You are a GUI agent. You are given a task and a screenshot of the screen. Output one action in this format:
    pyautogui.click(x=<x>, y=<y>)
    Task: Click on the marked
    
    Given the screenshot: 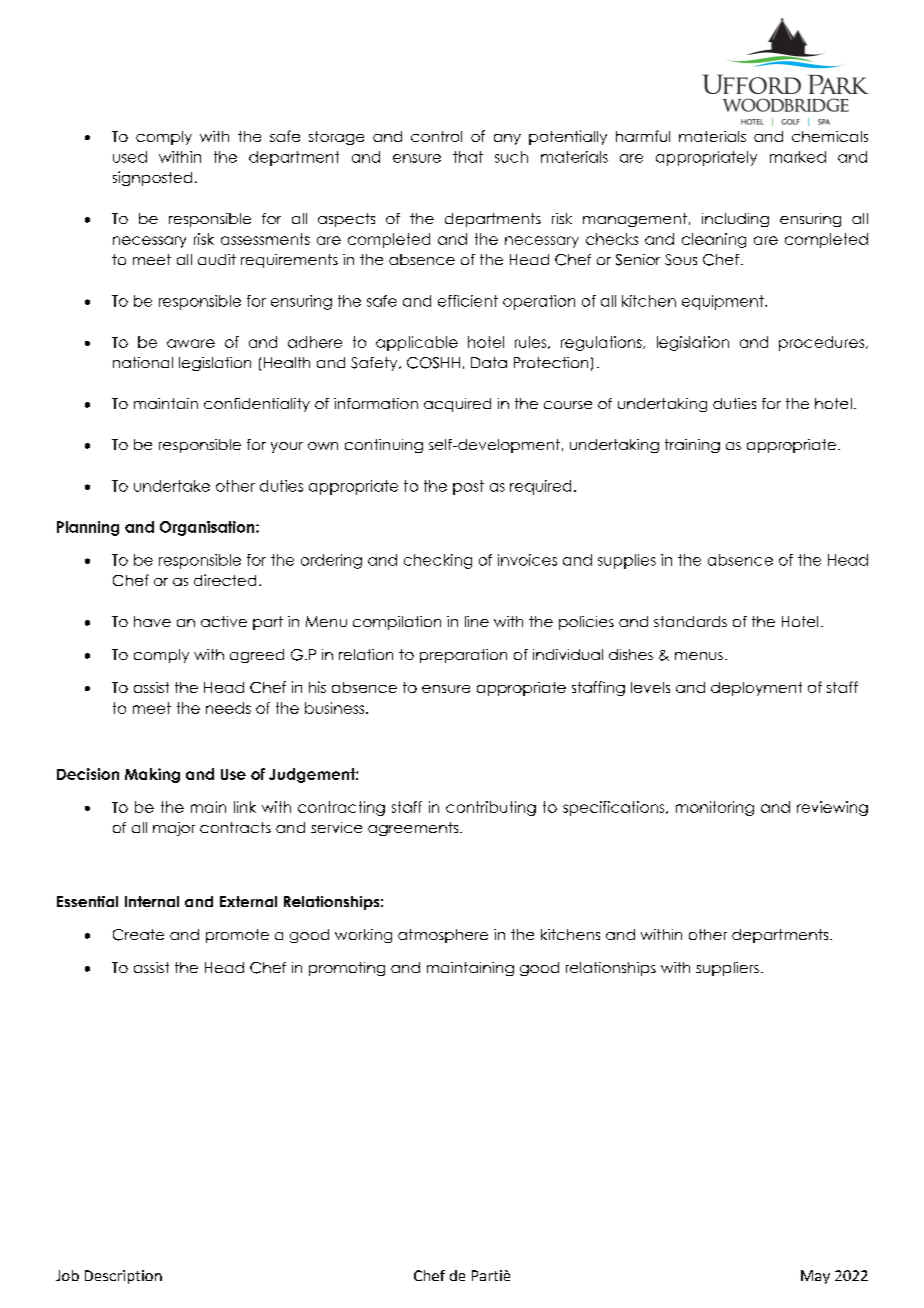 What is the action you would take?
    pyautogui.click(x=798, y=157)
